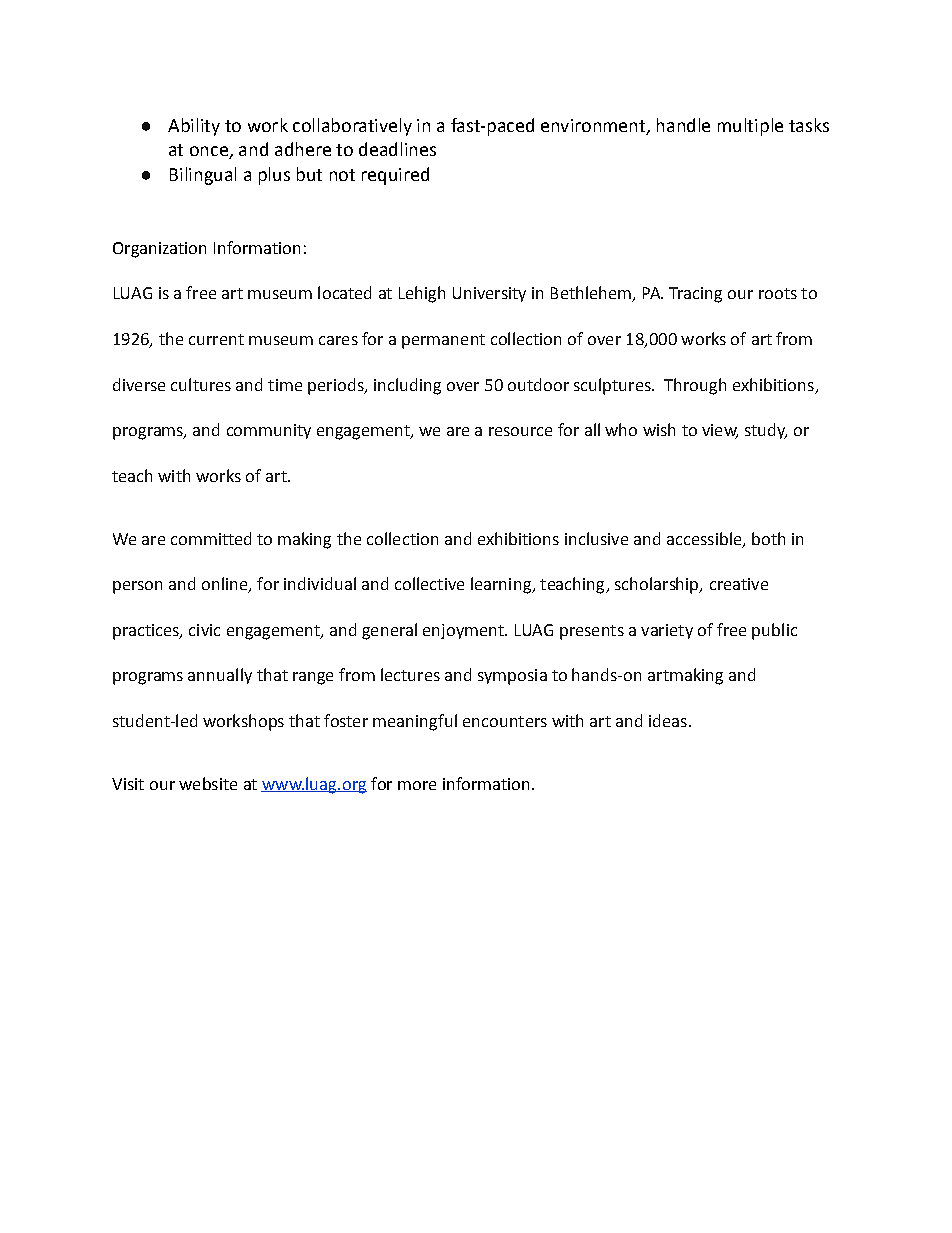  What do you see at coordinates (397, 149) in the screenshot?
I see `deadlines` at bounding box center [397, 149].
